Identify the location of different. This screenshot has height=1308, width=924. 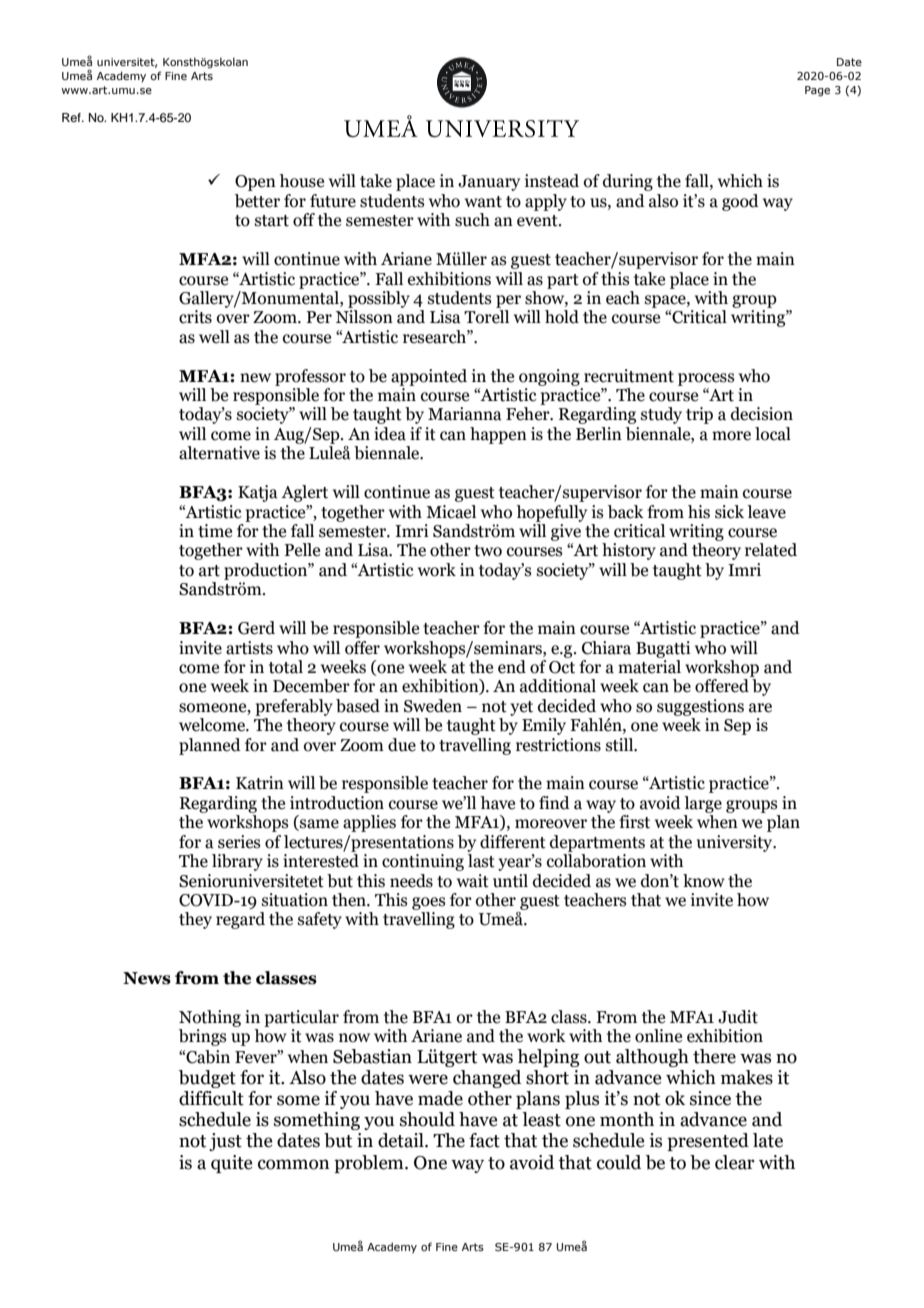
(513, 842).
